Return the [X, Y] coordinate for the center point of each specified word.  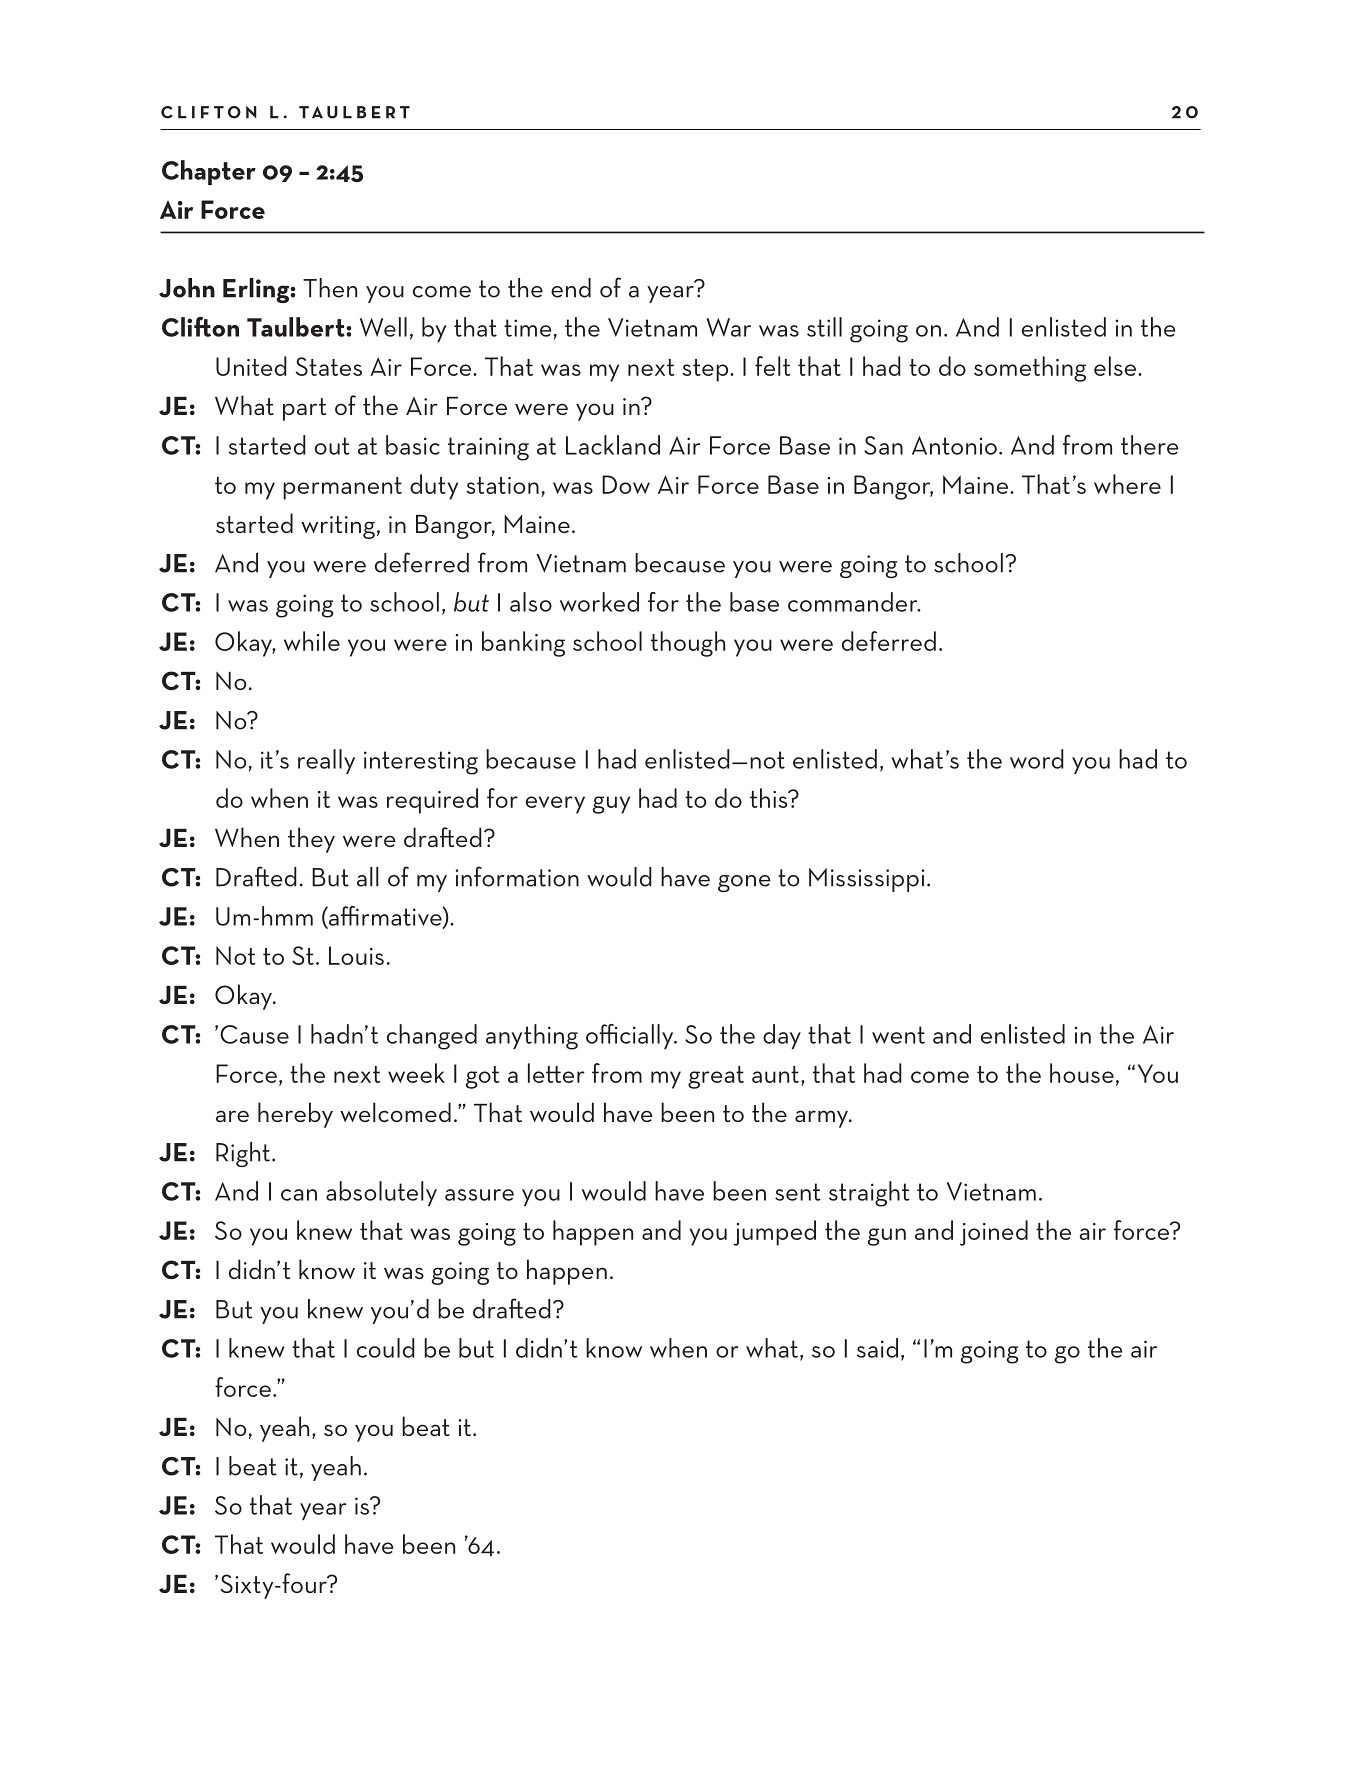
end [571, 288]
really [326, 761]
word [1037, 759]
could [386, 1348]
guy [611, 805]
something [1030, 369]
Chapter [209, 172]
